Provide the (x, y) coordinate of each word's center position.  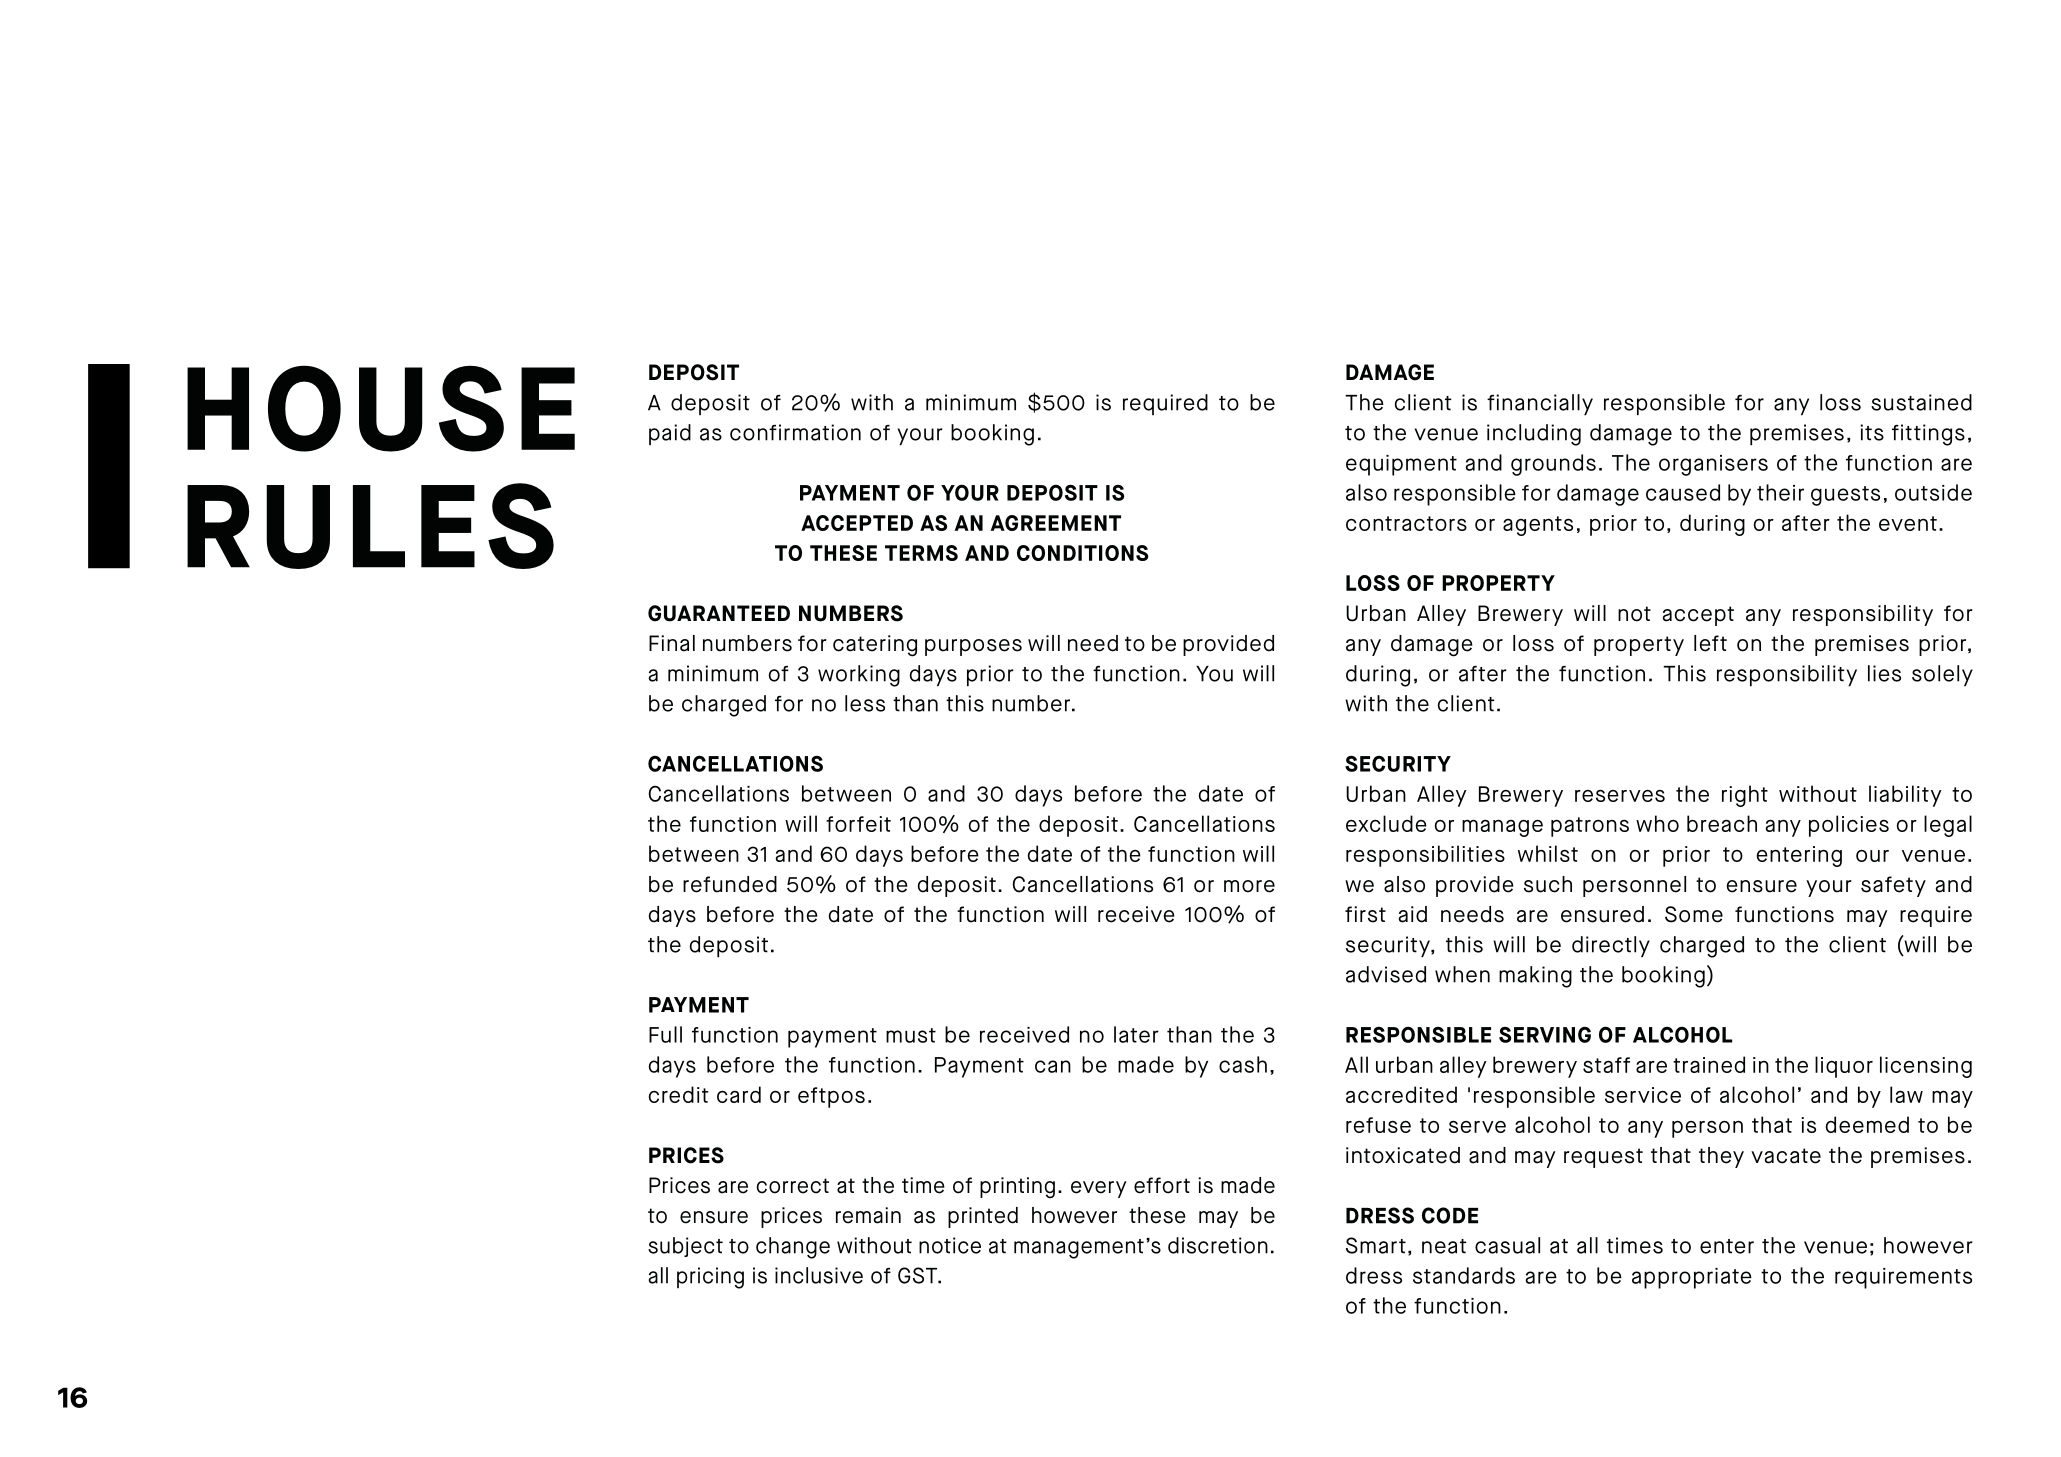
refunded (730, 884)
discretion (1218, 1245)
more (1249, 886)
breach (1722, 823)
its (1872, 432)
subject (685, 1247)
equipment (1401, 465)
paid (670, 434)
